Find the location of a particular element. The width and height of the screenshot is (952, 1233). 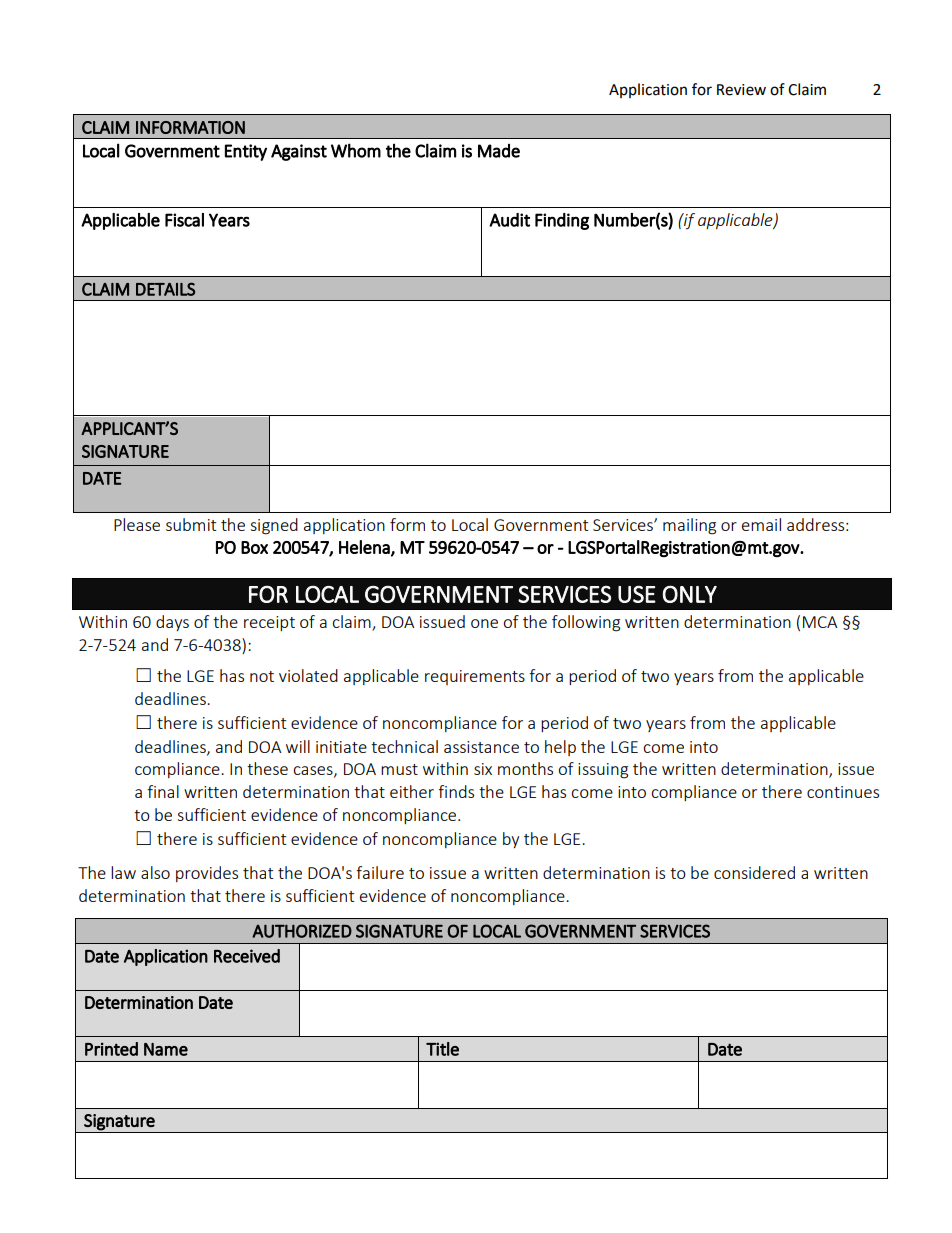

DETAILS is located at coordinates (165, 289).
